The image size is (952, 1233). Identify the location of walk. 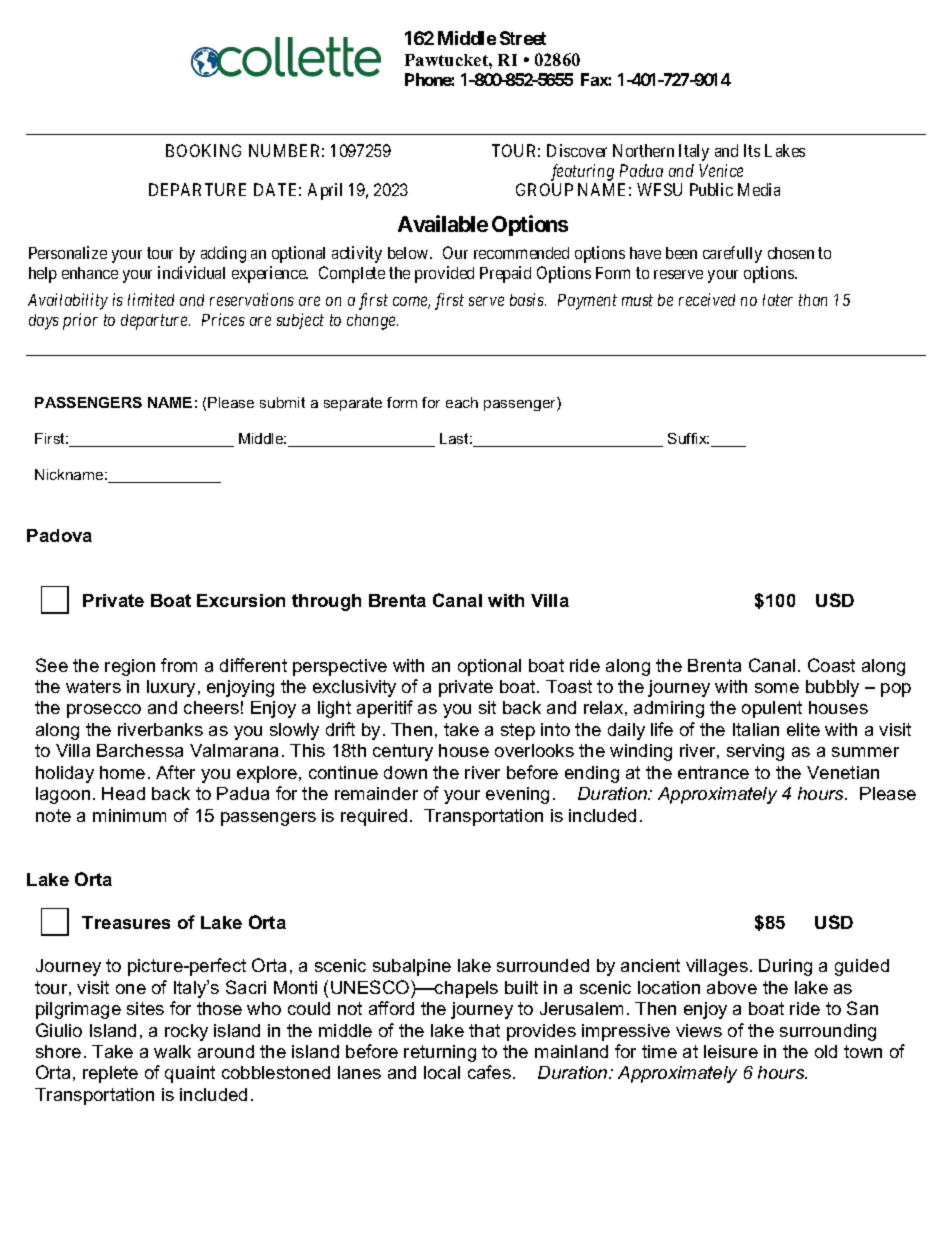
(172, 1051).
